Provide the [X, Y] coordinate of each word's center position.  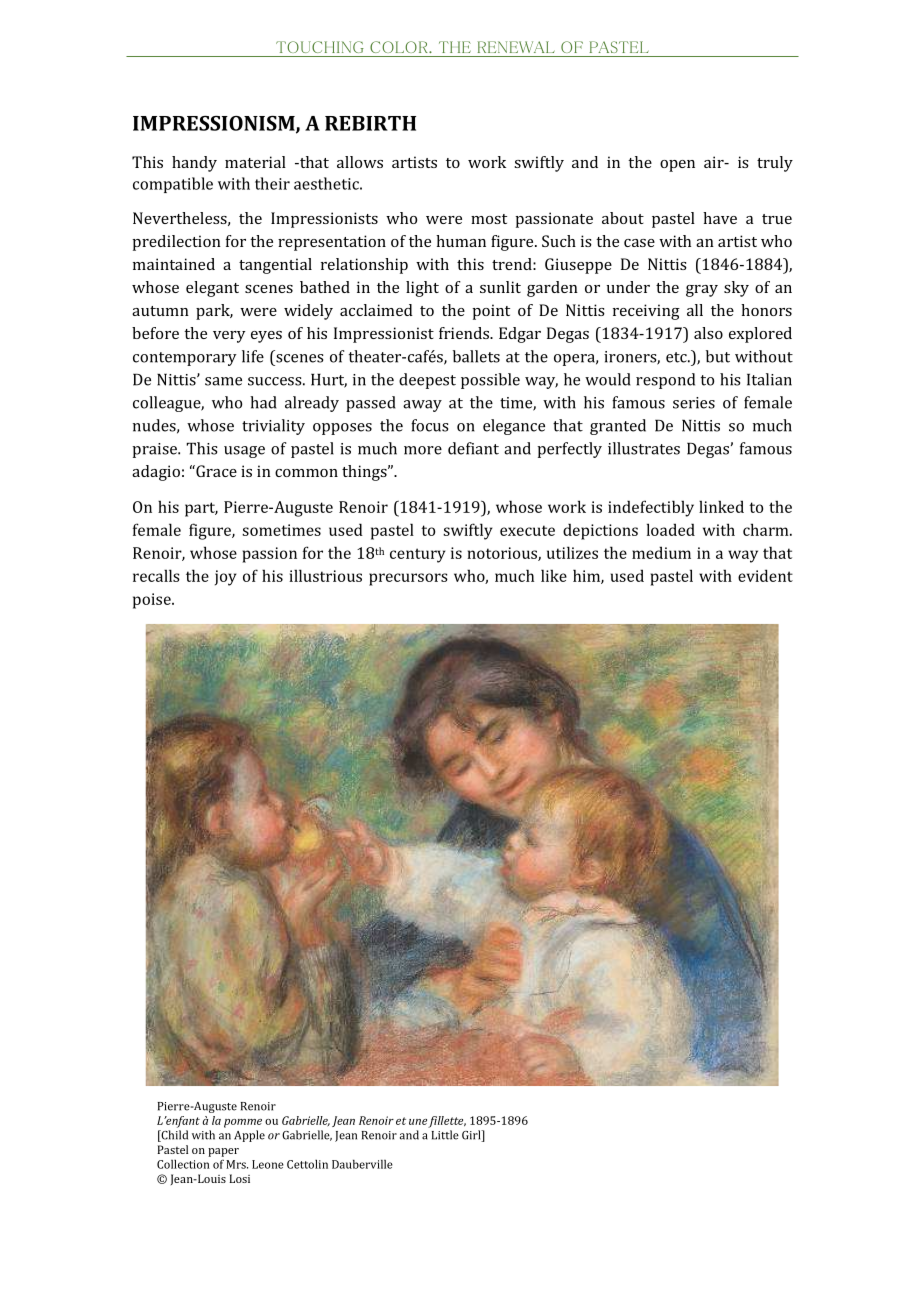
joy [226, 578]
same [223, 381]
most [489, 219]
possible [490, 381]
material [255, 162]
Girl [472, 1136]
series [694, 403]
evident [765, 575]
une [418, 1122]
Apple [249, 1136]
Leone [268, 1164]
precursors [408, 579]
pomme [243, 1123]
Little [445, 1135]
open [677, 166]
